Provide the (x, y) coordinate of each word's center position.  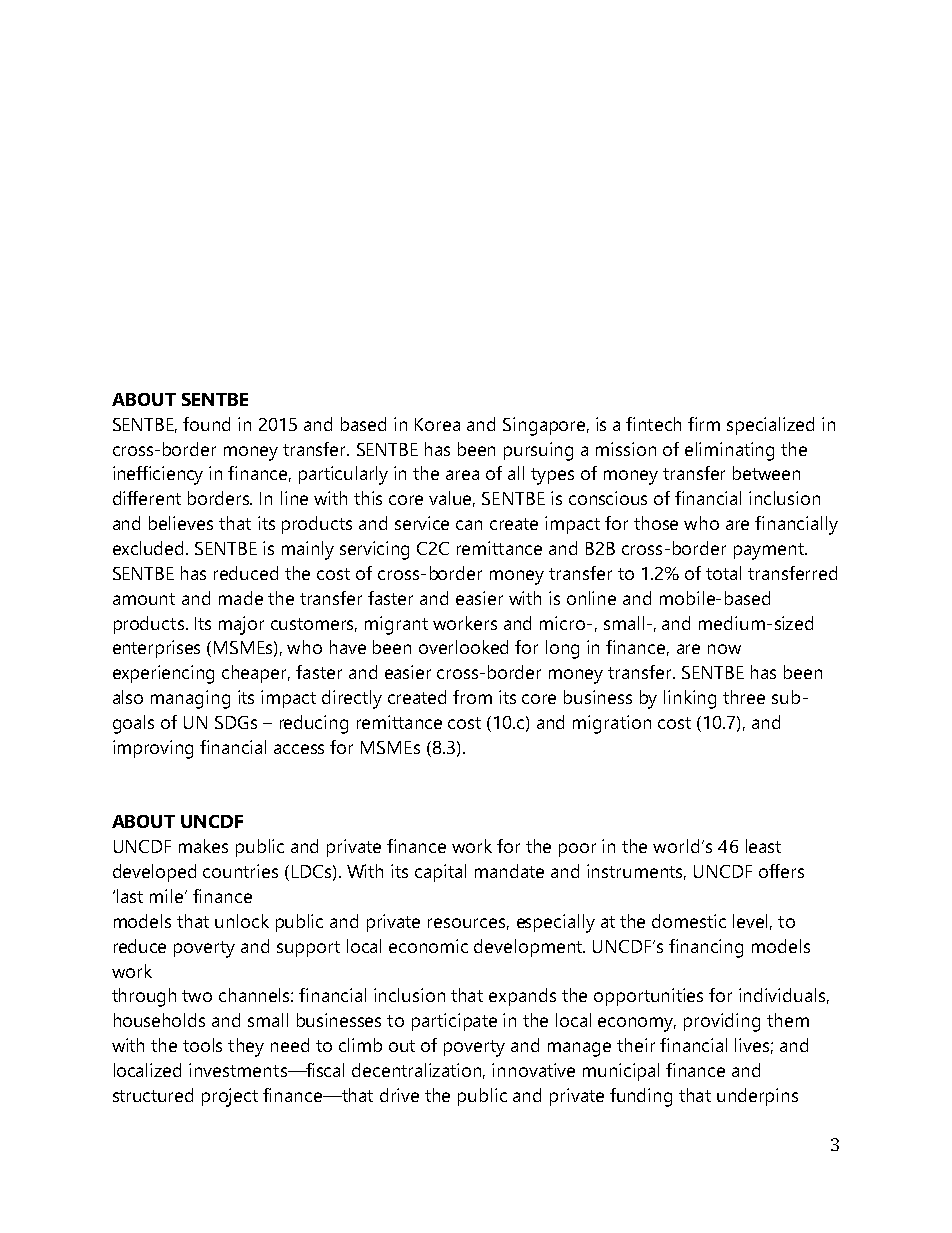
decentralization (418, 1071)
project (230, 1097)
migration (612, 724)
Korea (437, 424)
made (241, 598)
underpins (757, 1097)
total (723, 573)
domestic (689, 921)
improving (153, 749)
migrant (396, 625)
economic (428, 946)
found (206, 424)
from (472, 697)
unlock (242, 921)
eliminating (729, 451)
